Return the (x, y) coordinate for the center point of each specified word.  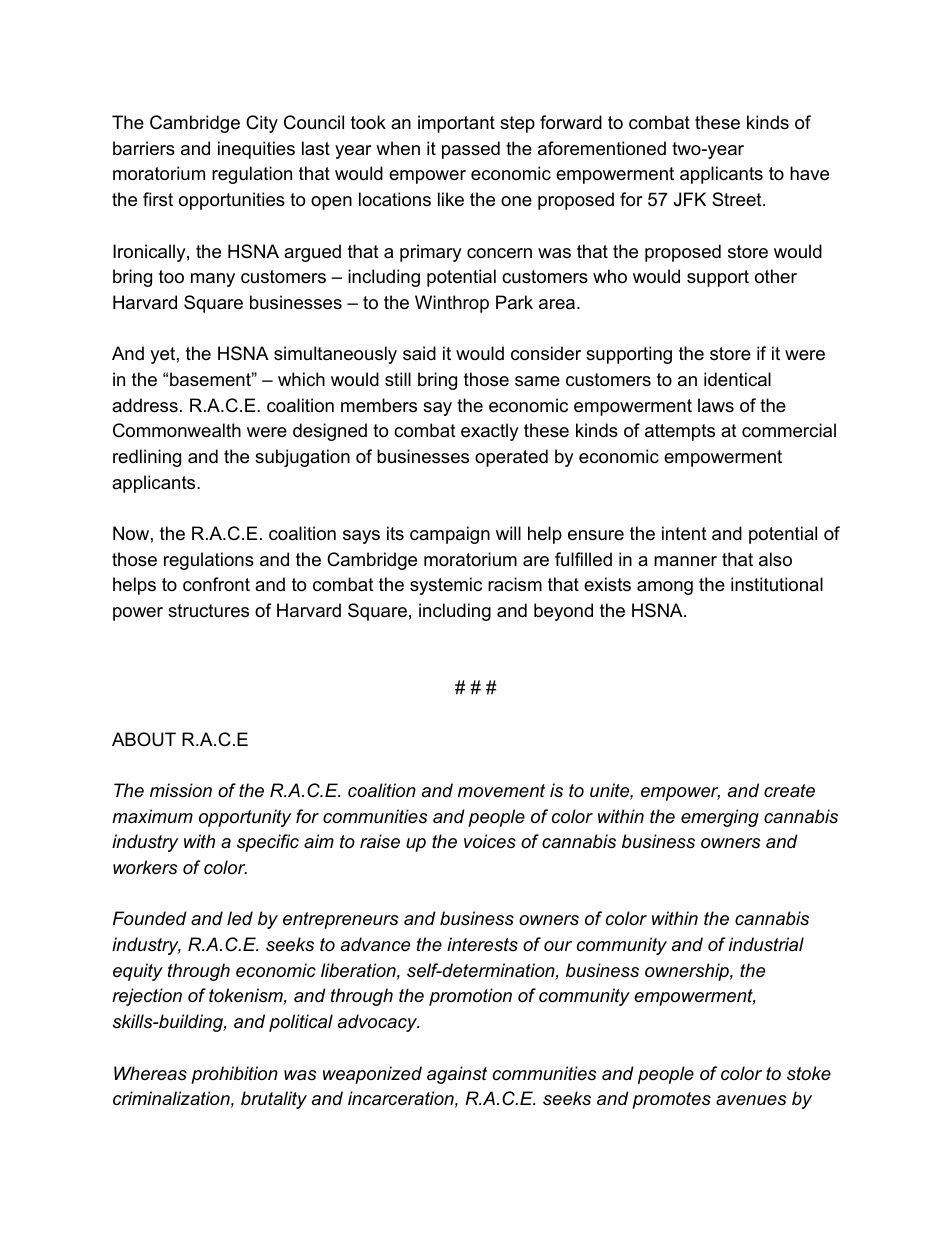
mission (181, 790)
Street (737, 199)
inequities (256, 150)
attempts (680, 432)
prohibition (234, 1075)
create (789, 790)
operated (511, 458)
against (457, 1075)
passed (471, 150)
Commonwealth (177, 430)
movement (501, 791)
